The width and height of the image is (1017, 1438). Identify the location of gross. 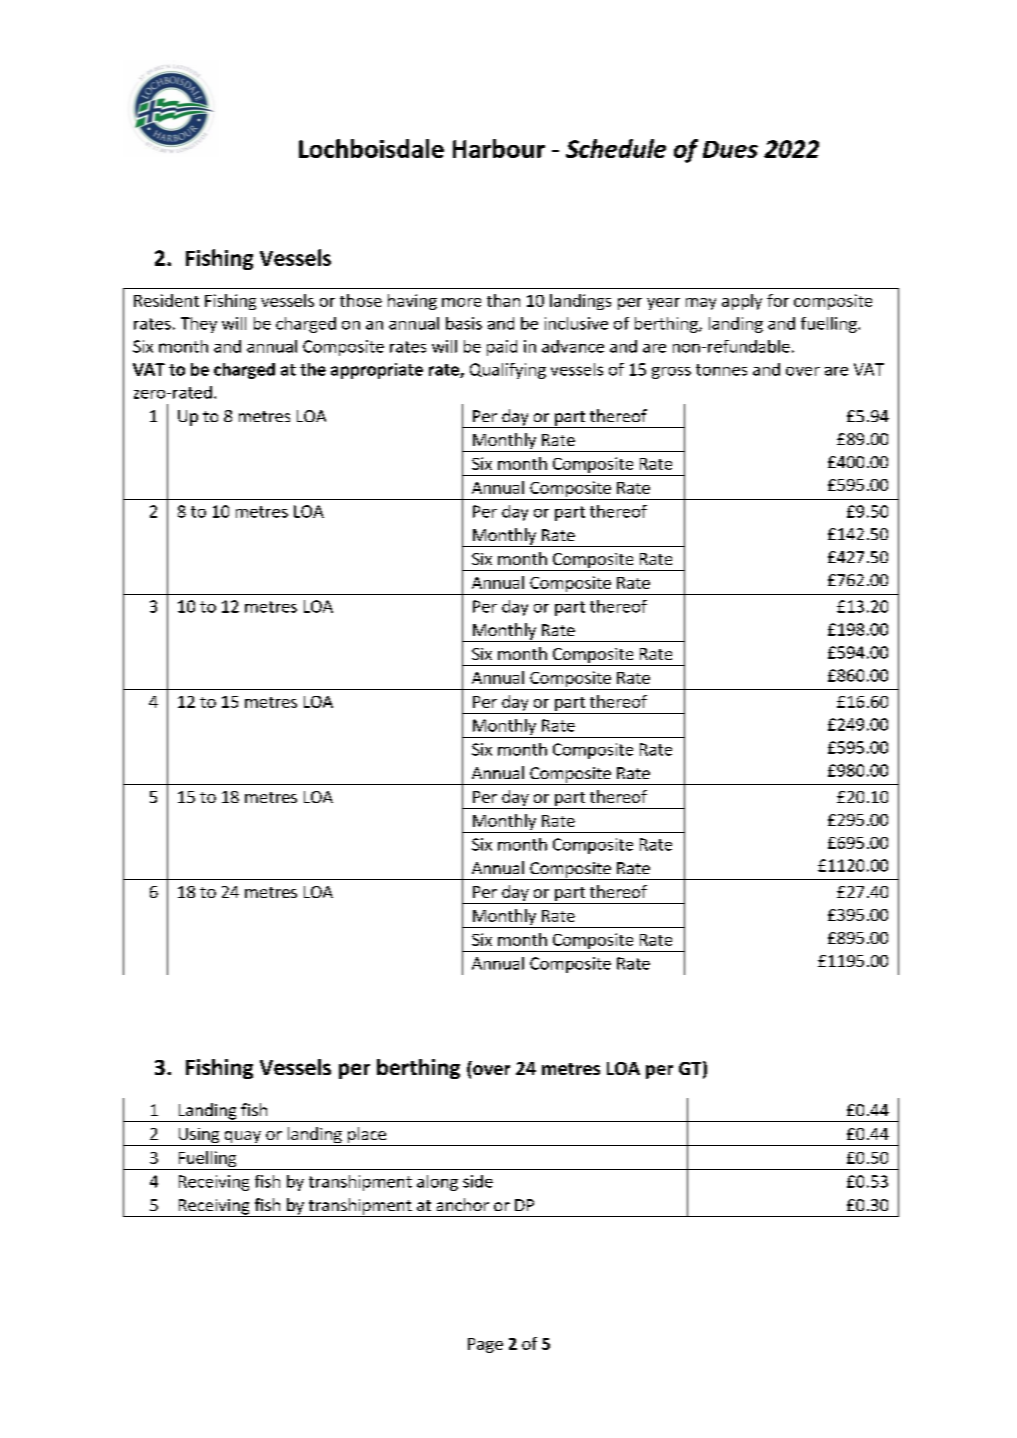
(671, 373).
